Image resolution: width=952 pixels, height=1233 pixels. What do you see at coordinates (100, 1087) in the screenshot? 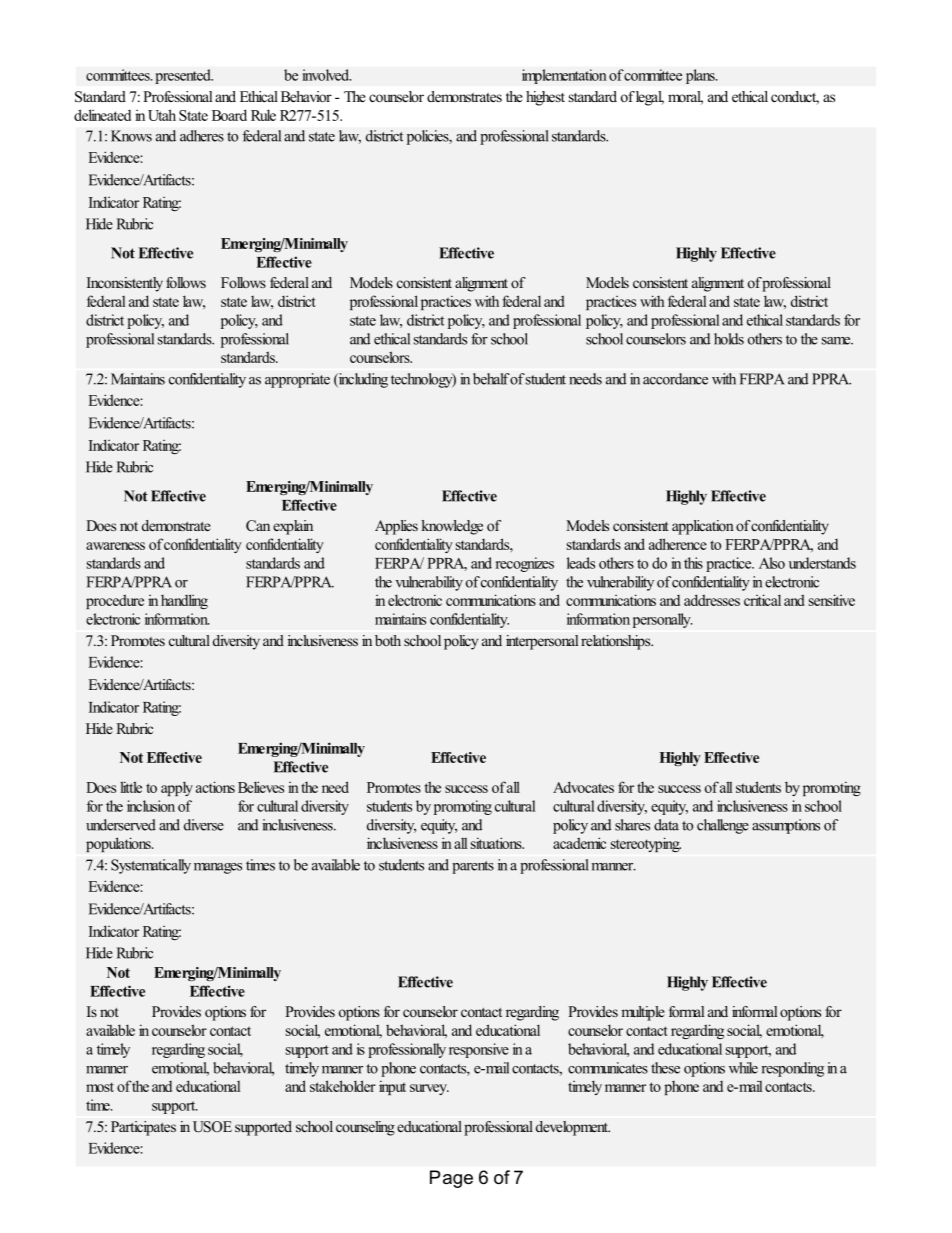
I see `most` at bounding box center [100, 1087].
